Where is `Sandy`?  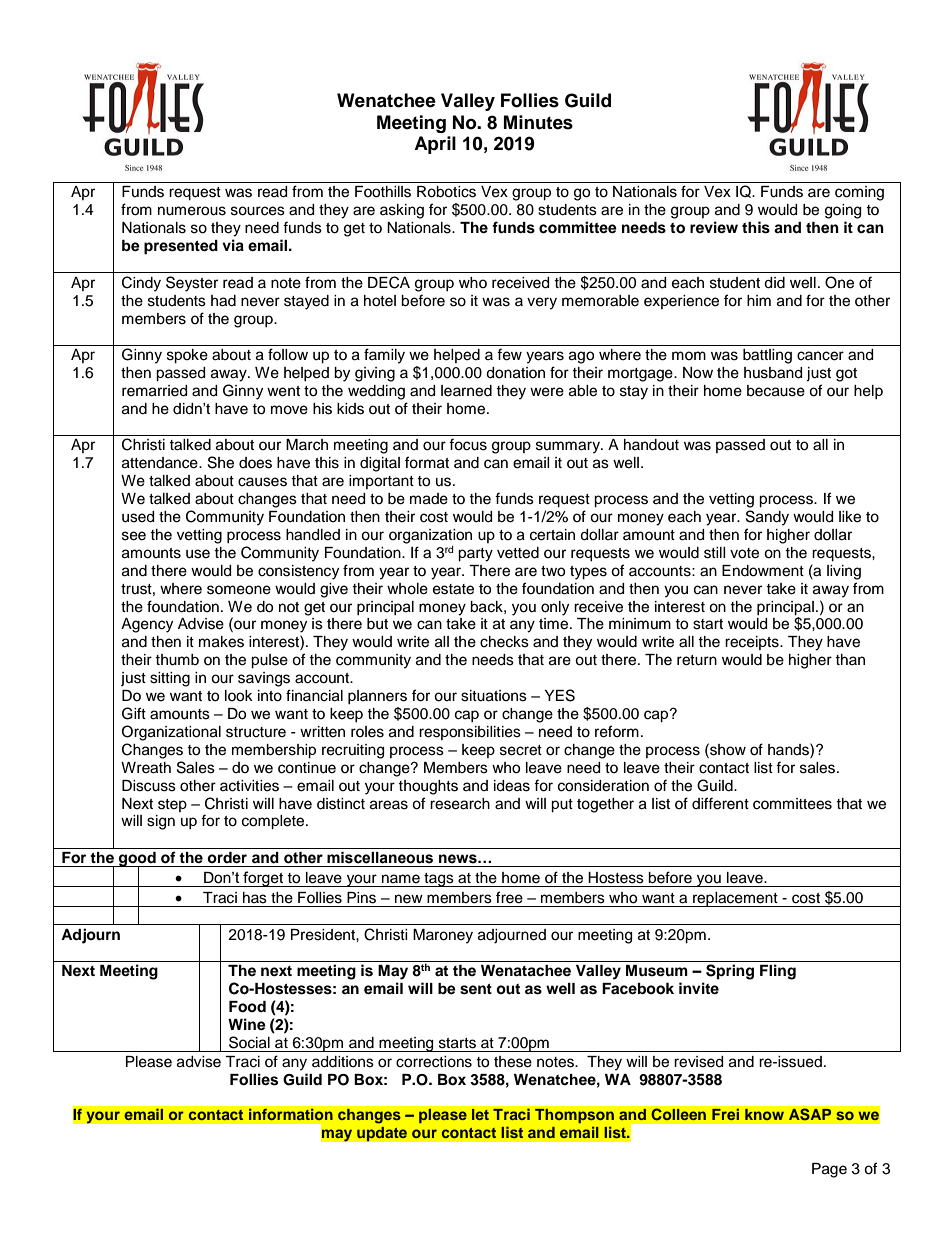
Sandy is located at coordinates (767, 518).
